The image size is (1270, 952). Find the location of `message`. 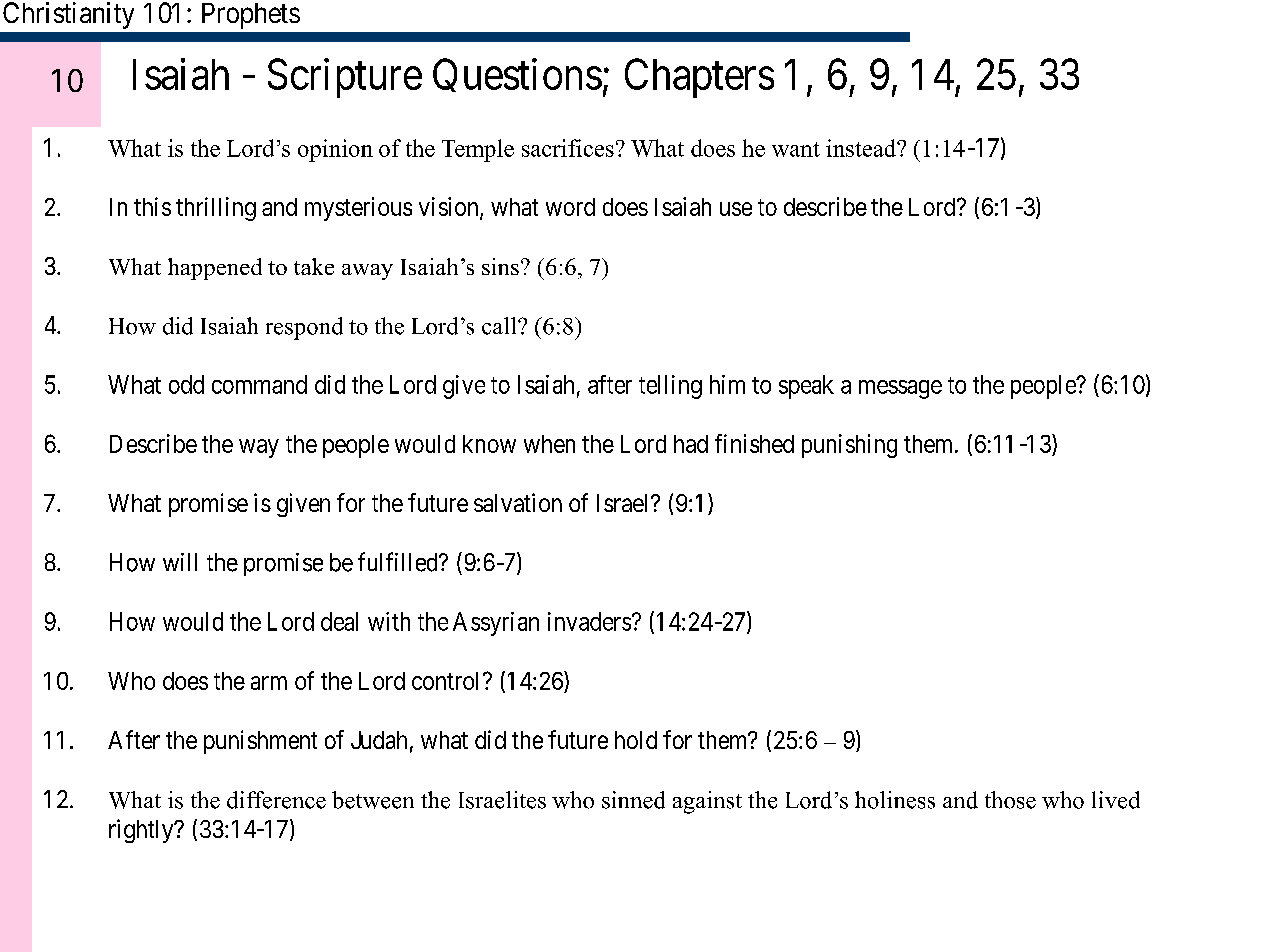

message is located at coordinates (900, 389).
